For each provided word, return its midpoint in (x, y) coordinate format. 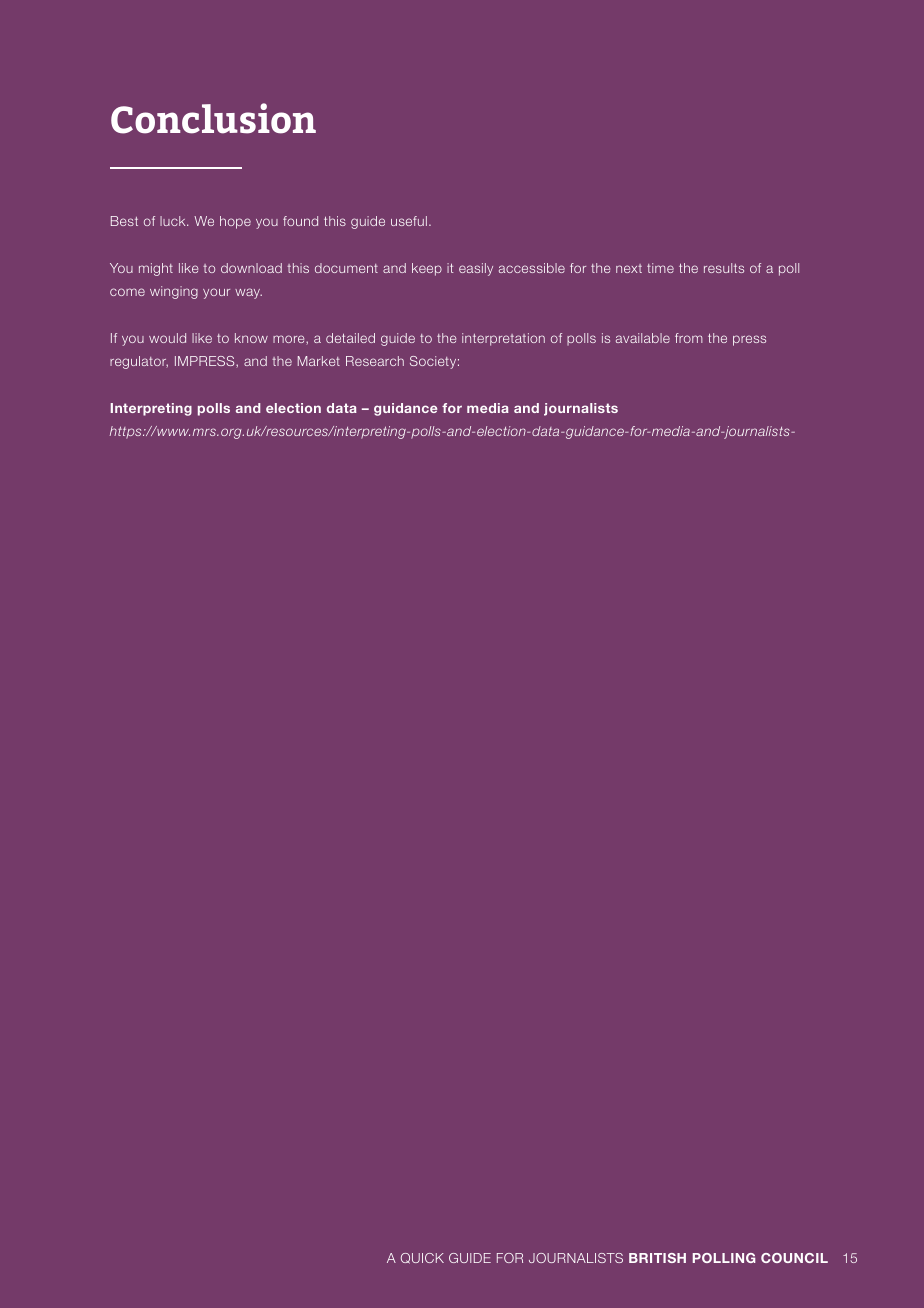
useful (409, 221)
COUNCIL (794, 1258)
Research (375, 361)
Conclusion (213, 118)
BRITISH (657, 1258)
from (689, 338)
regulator (139, 362)
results (724, 268)
